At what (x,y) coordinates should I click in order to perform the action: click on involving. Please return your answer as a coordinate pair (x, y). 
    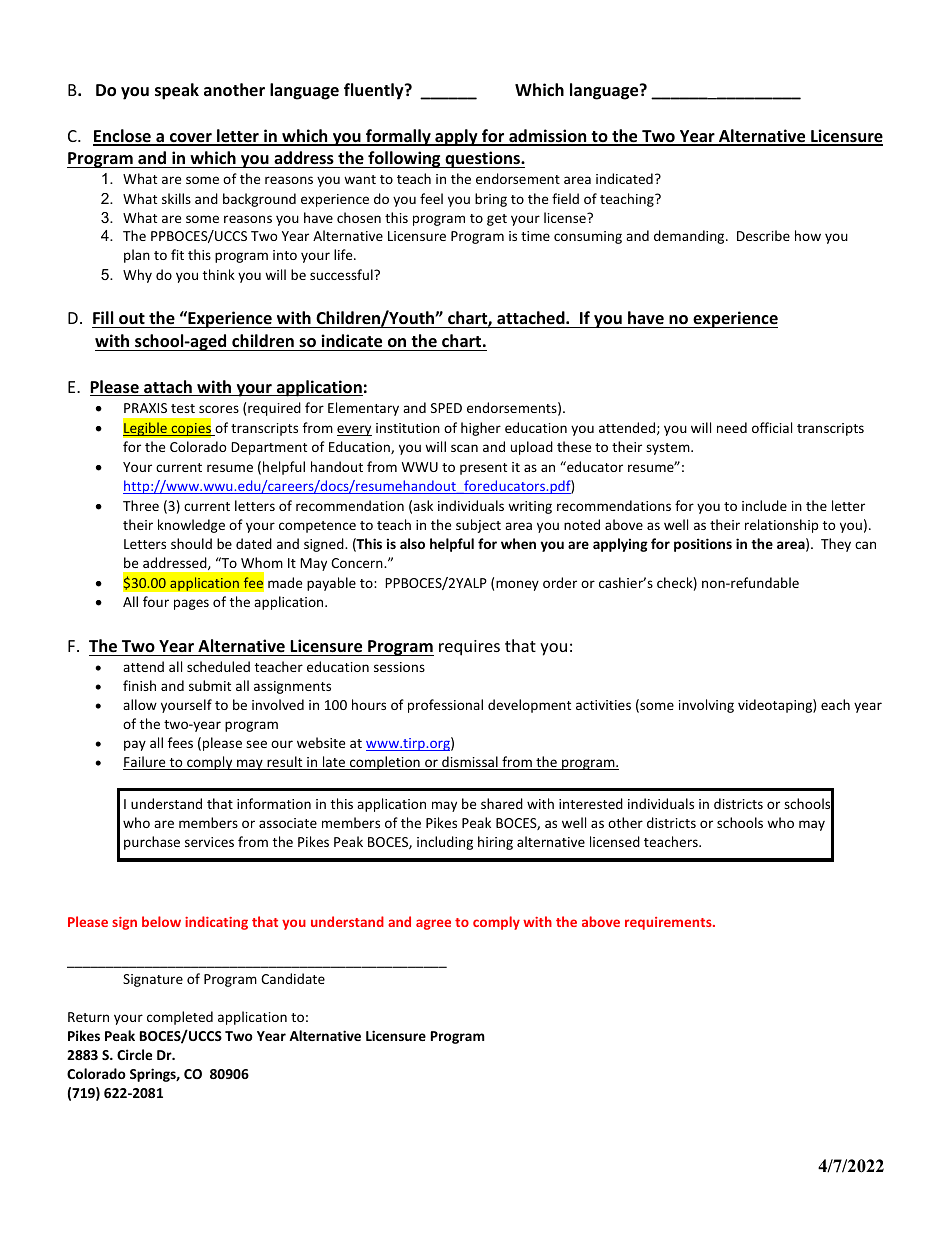
    Looking at the image, I should click on (706, 706).
